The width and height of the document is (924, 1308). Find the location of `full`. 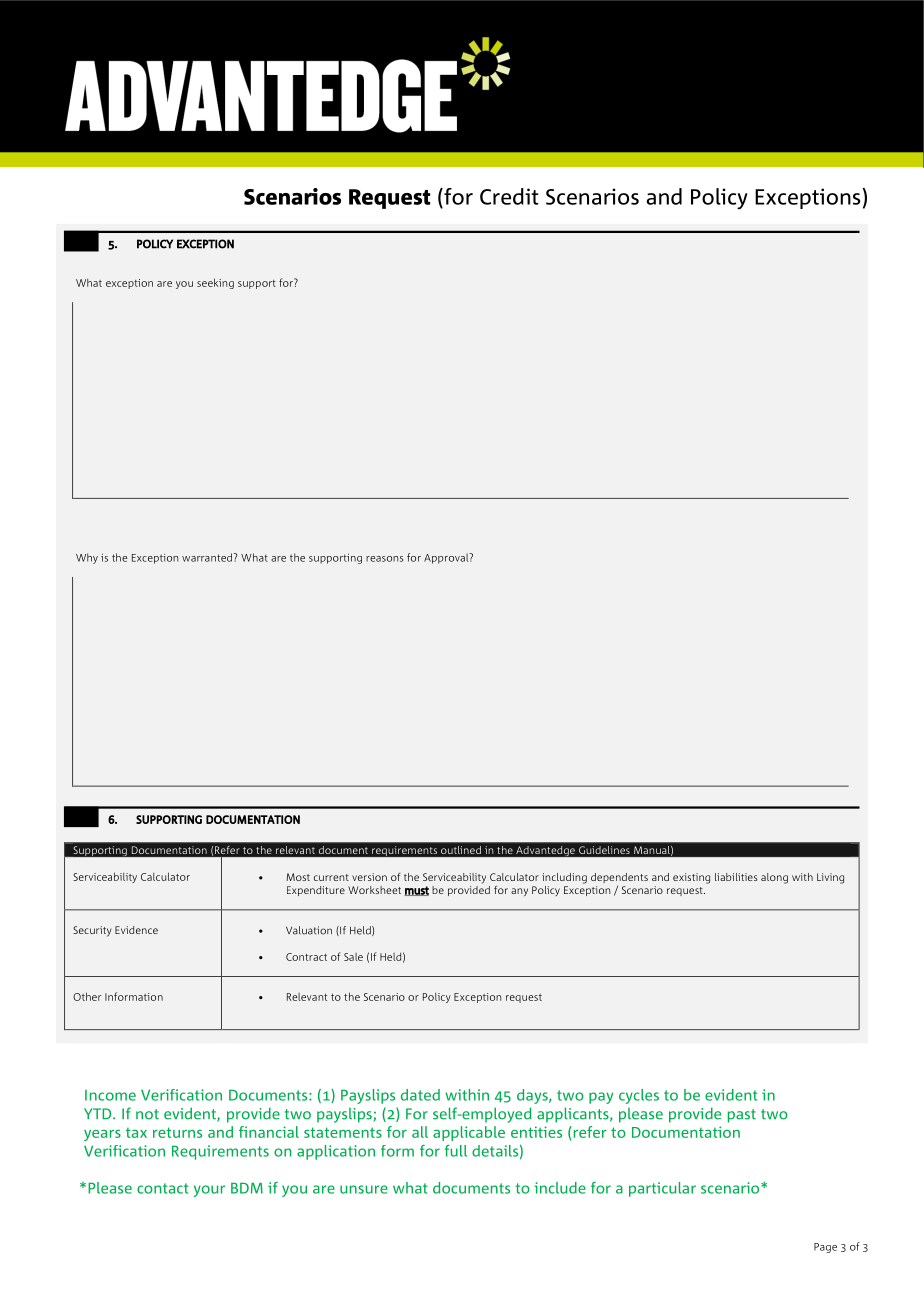

full is located at coordinates (456, 1151).
